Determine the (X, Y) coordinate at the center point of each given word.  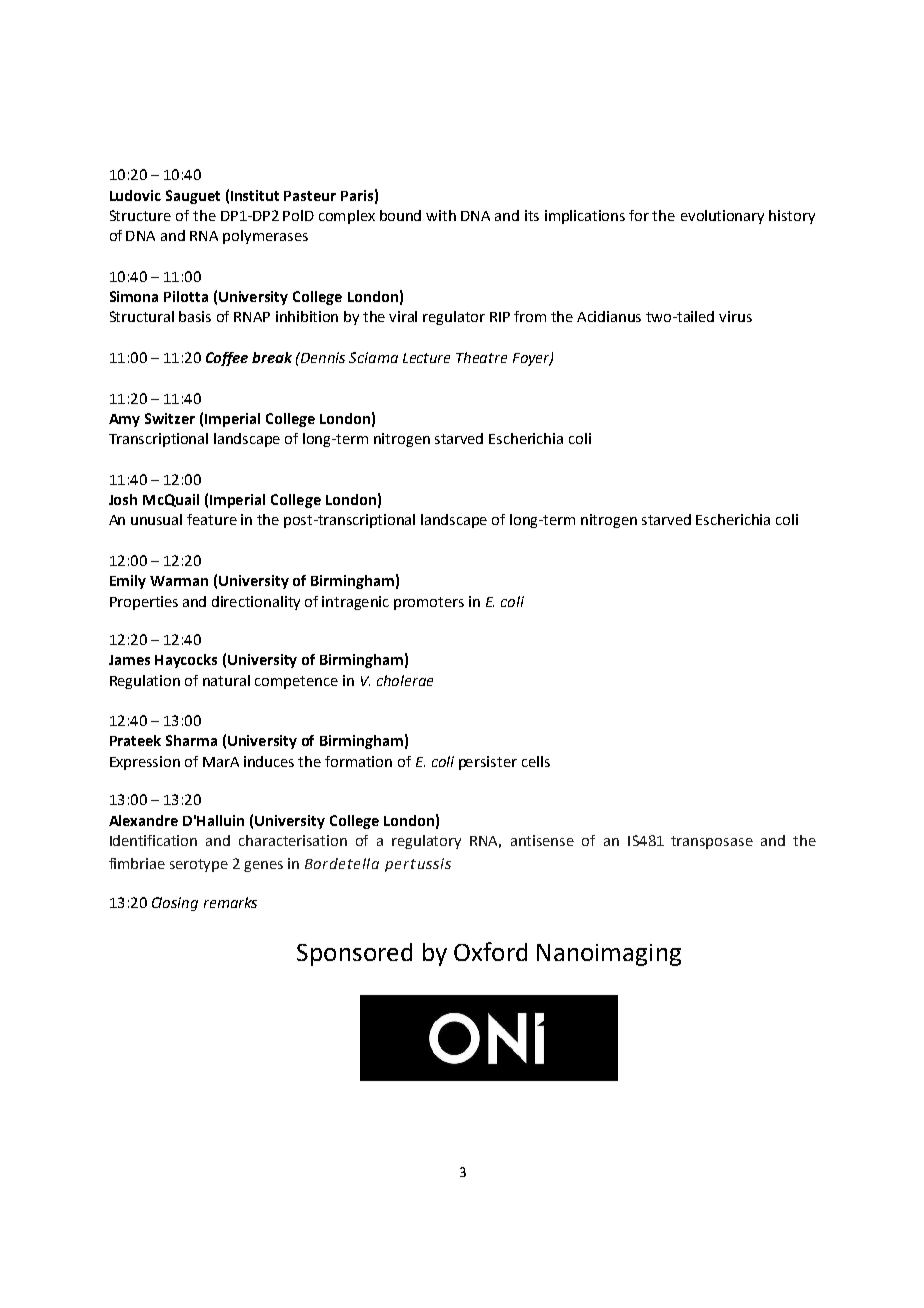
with (441, 215)
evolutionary (722, 217)
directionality (256, 603)
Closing (175, 904)
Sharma (191, 740)
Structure (140, 215)
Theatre (481, 357)
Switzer (170, 418)
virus (735, 316)
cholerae (405, 680)
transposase (712, 842)
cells (536, 761)
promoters (429, 603)
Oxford (490, 951)
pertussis (418, 865)
